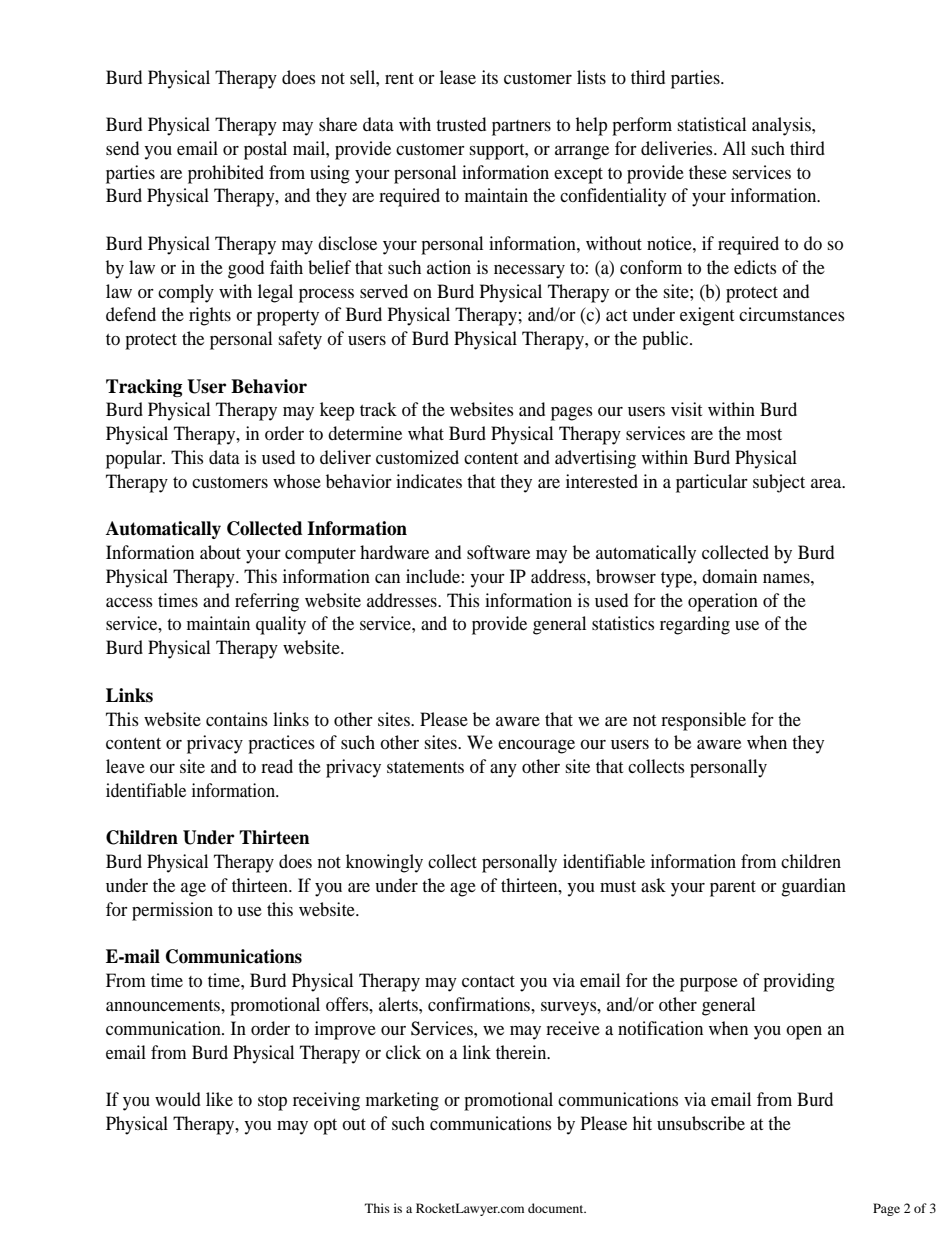 The height and width of the document is (1233, 952). Describe the element at coordinates (461, 124) in the document. I see `trusted` at that location.
